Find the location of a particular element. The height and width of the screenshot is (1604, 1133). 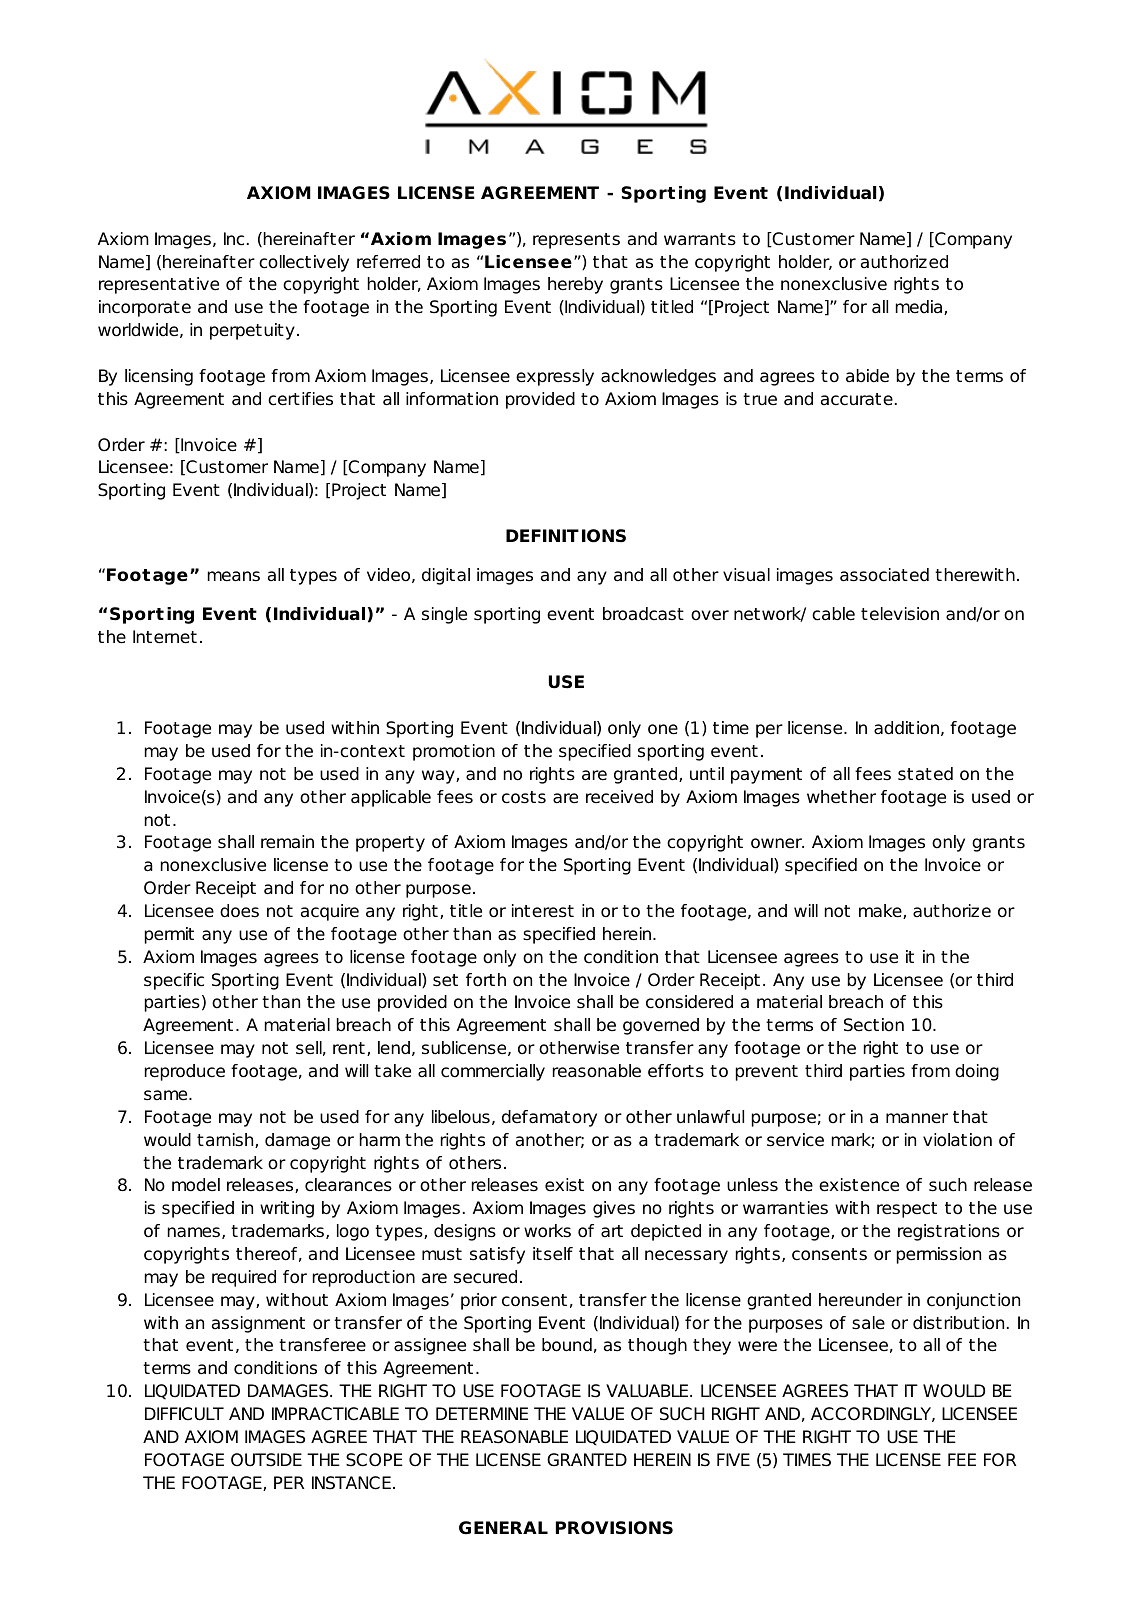

make is located at coordinates (881, 911).
